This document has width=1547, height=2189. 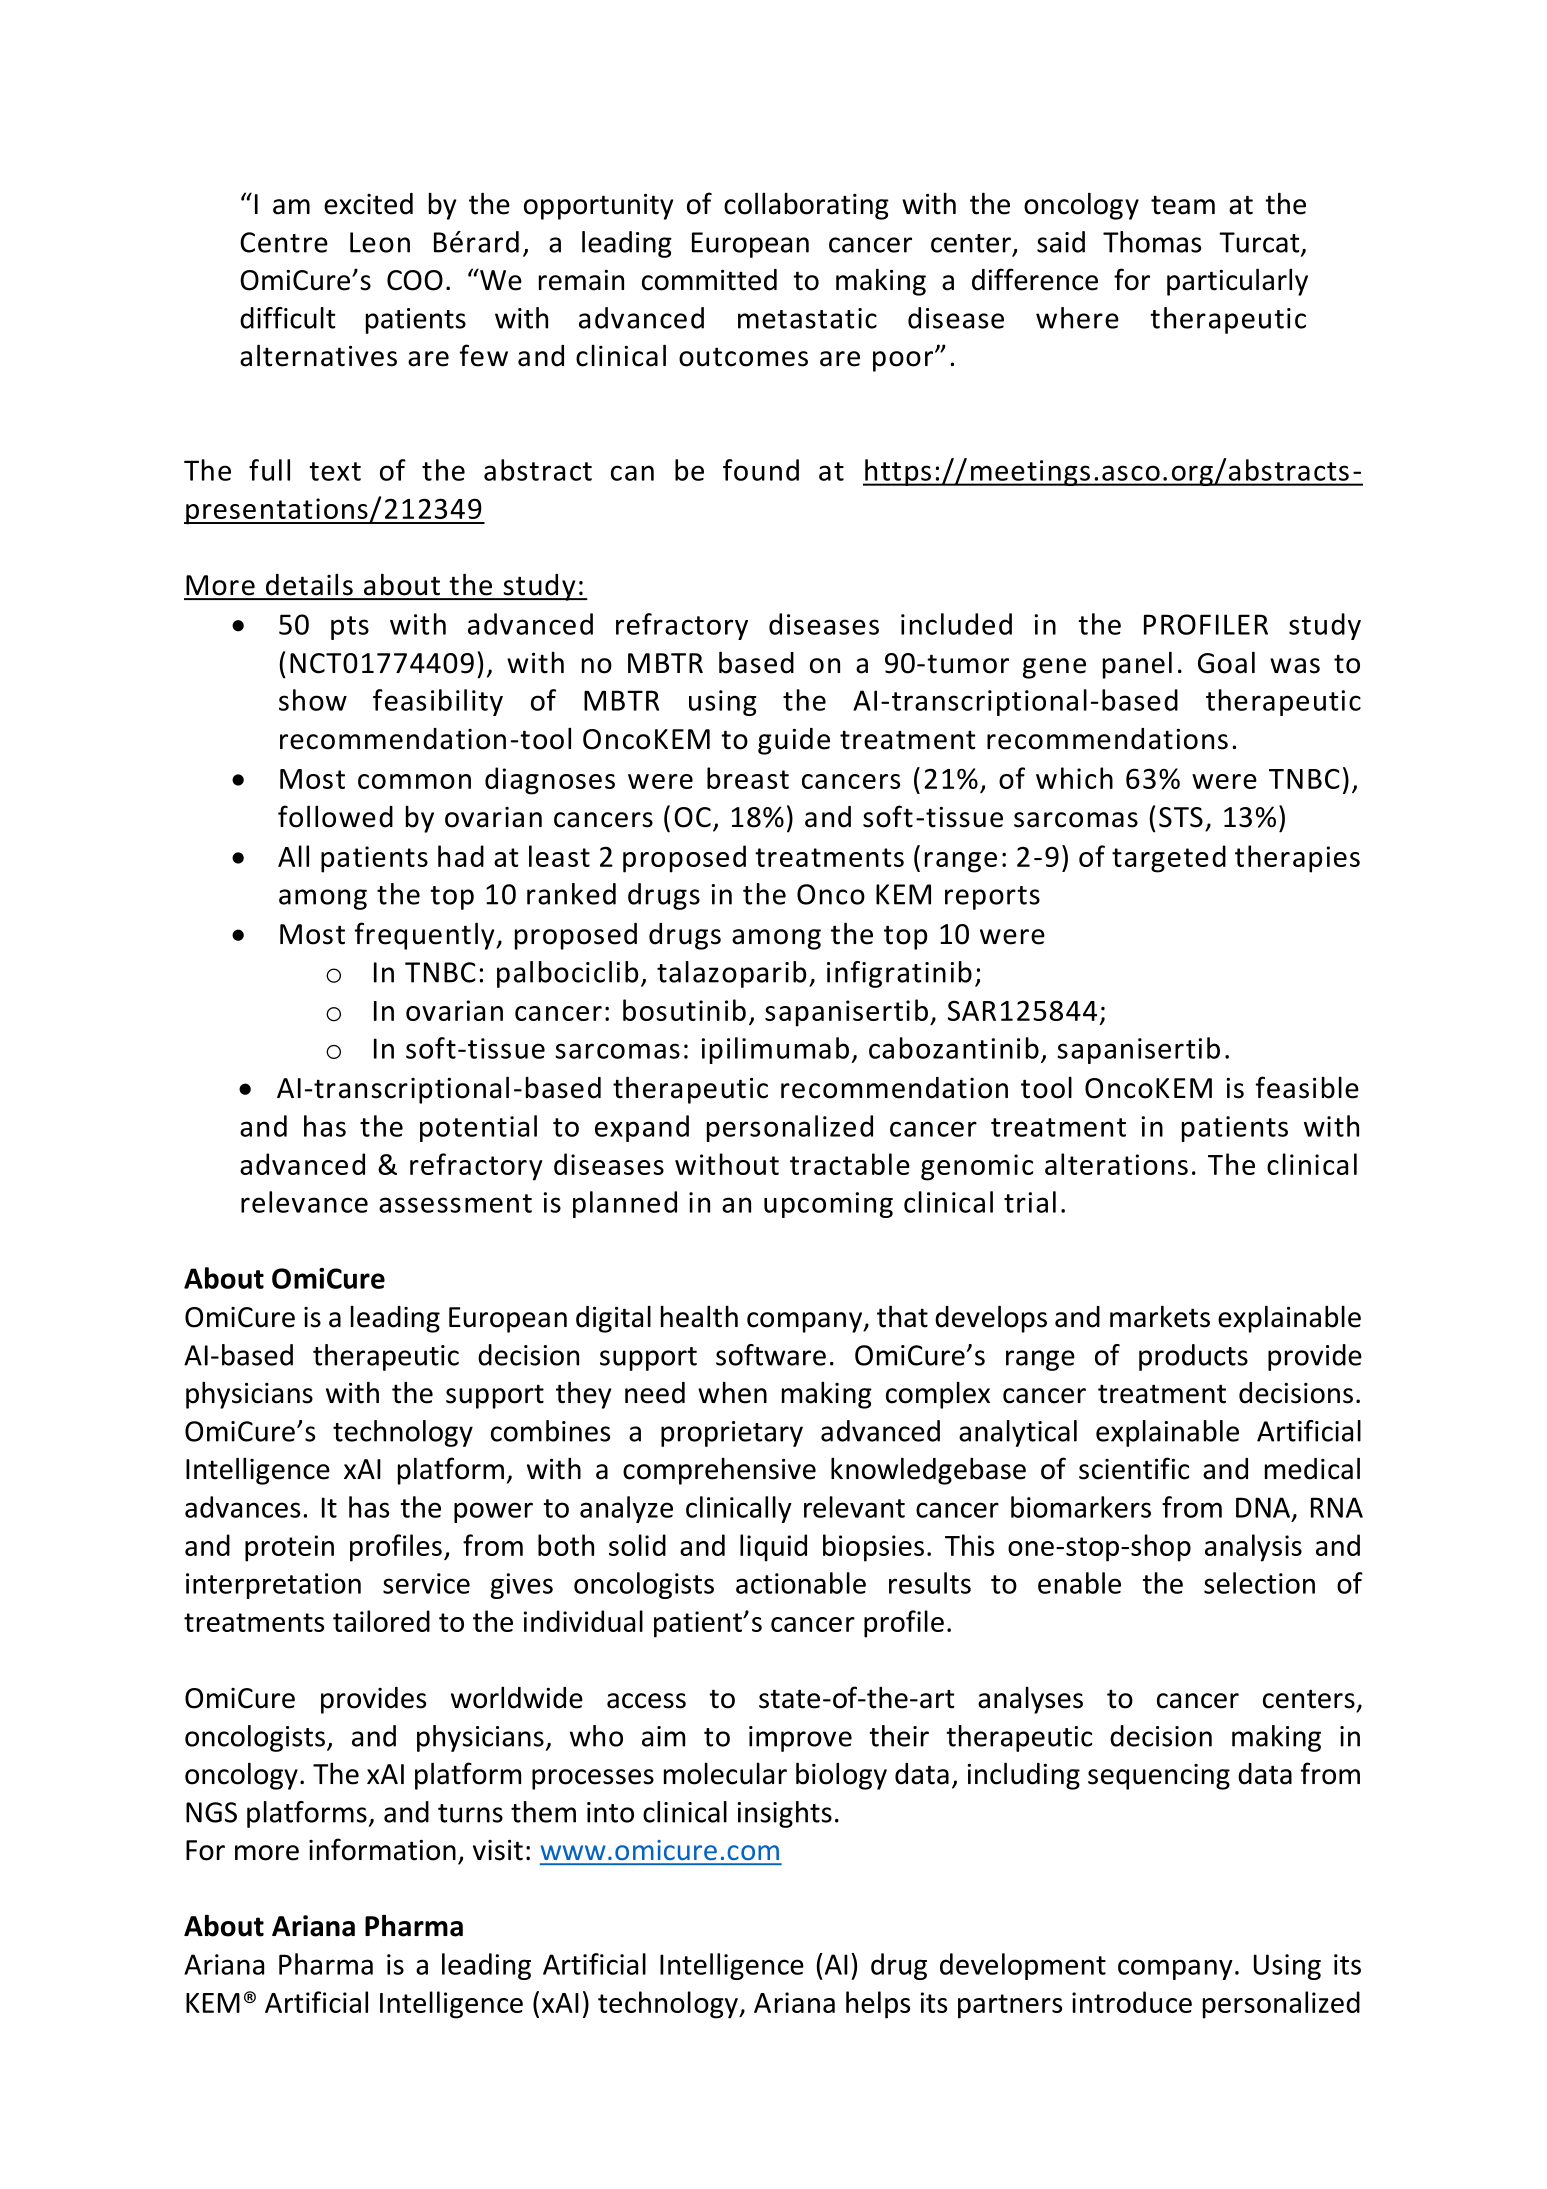 I want to click on combines, so click(x=550, y=1431).
